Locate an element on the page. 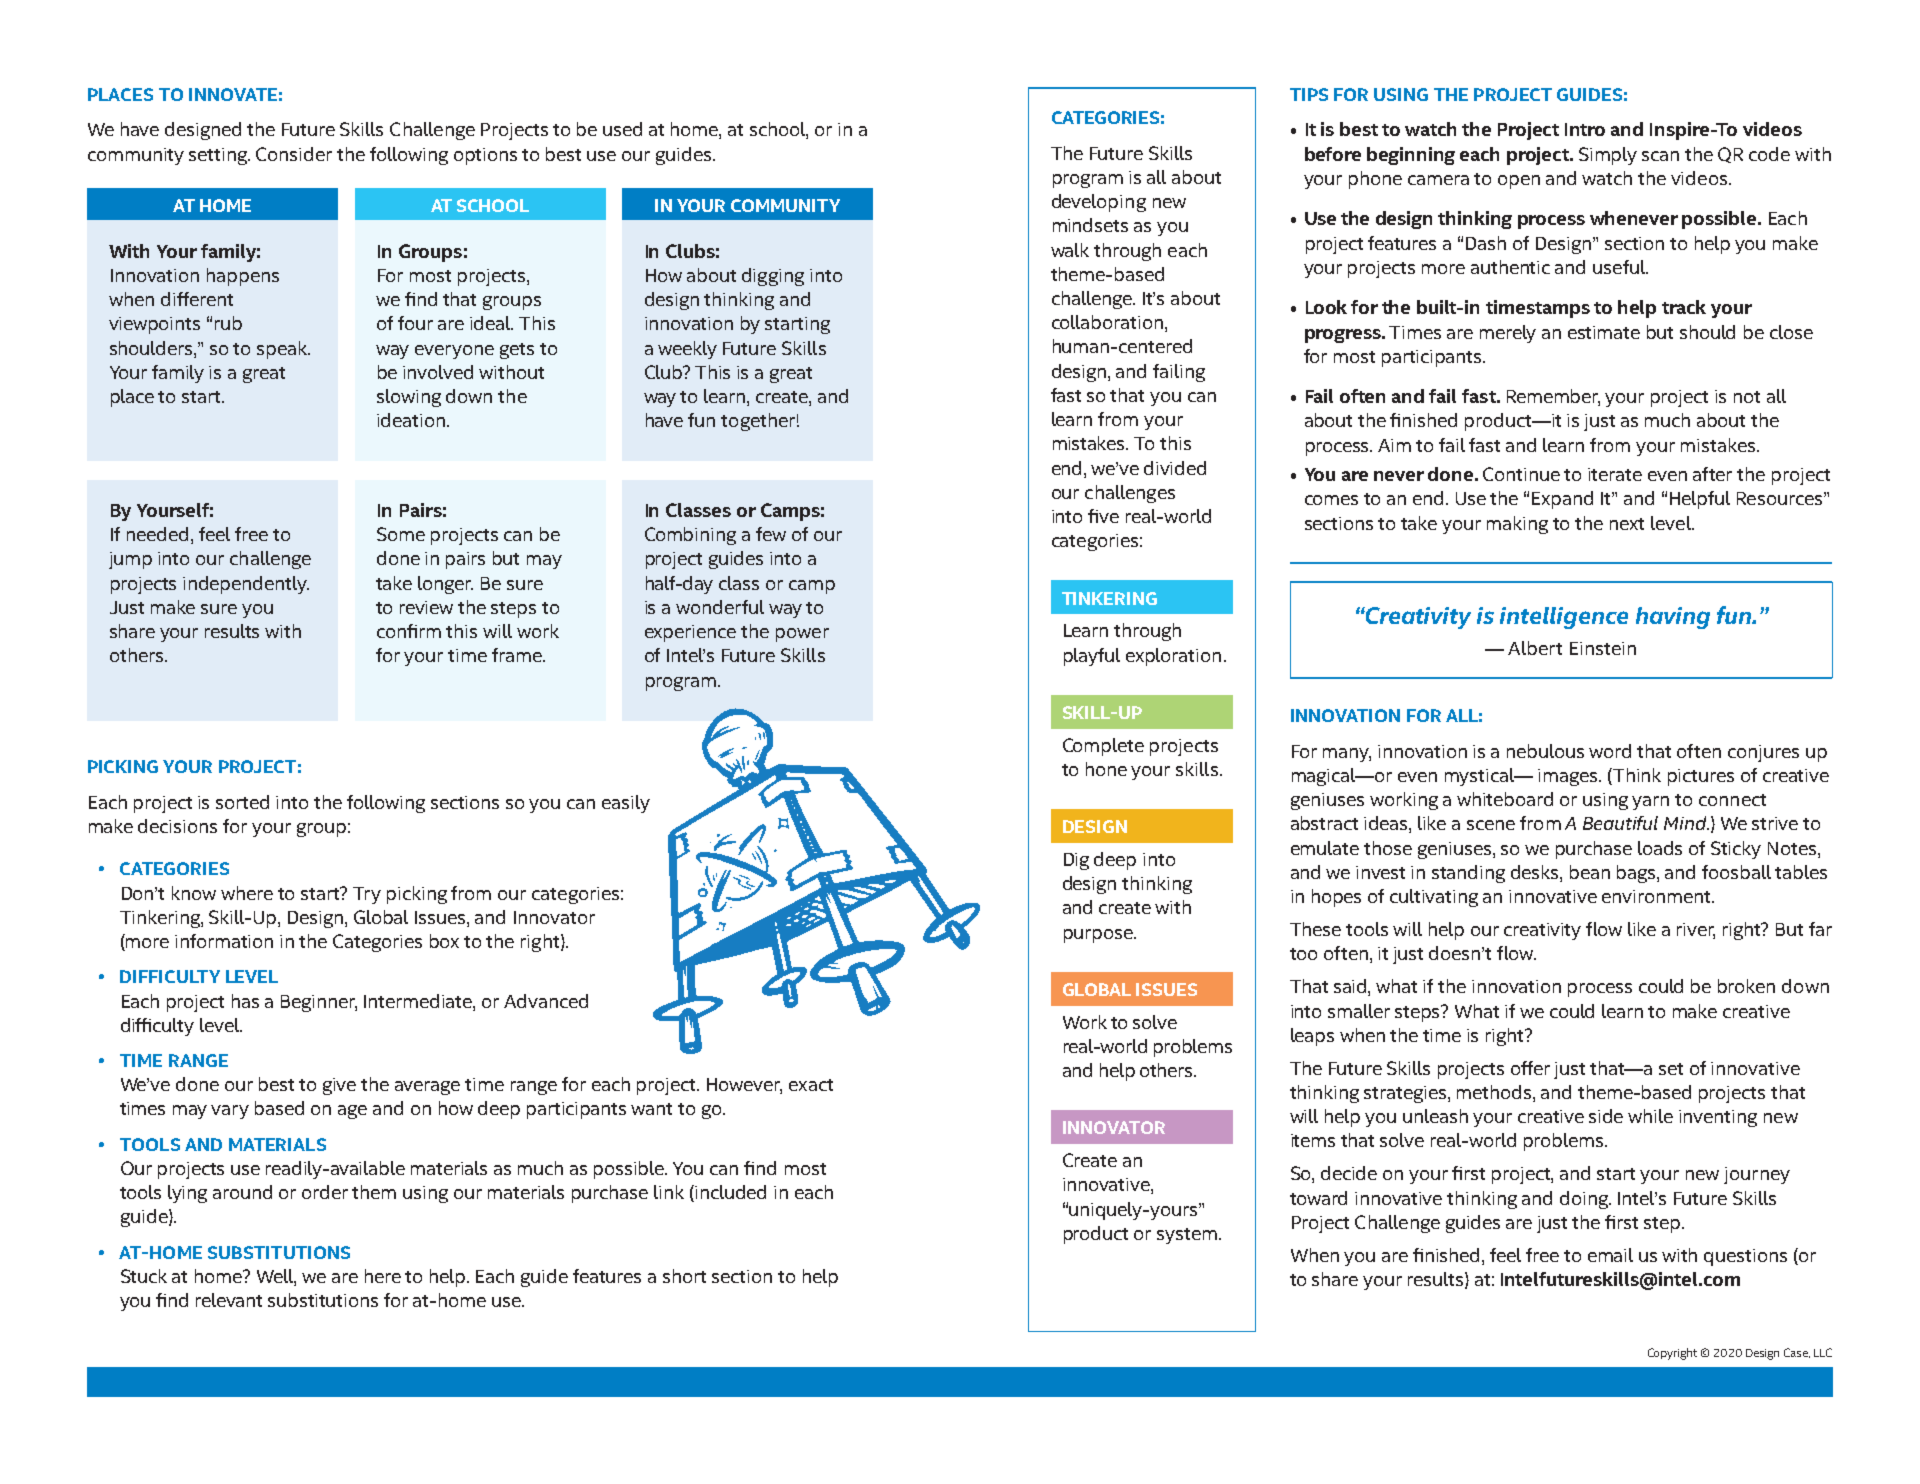 The image size is (1920, 1484). developing is located at coordinates (1099, 203).
